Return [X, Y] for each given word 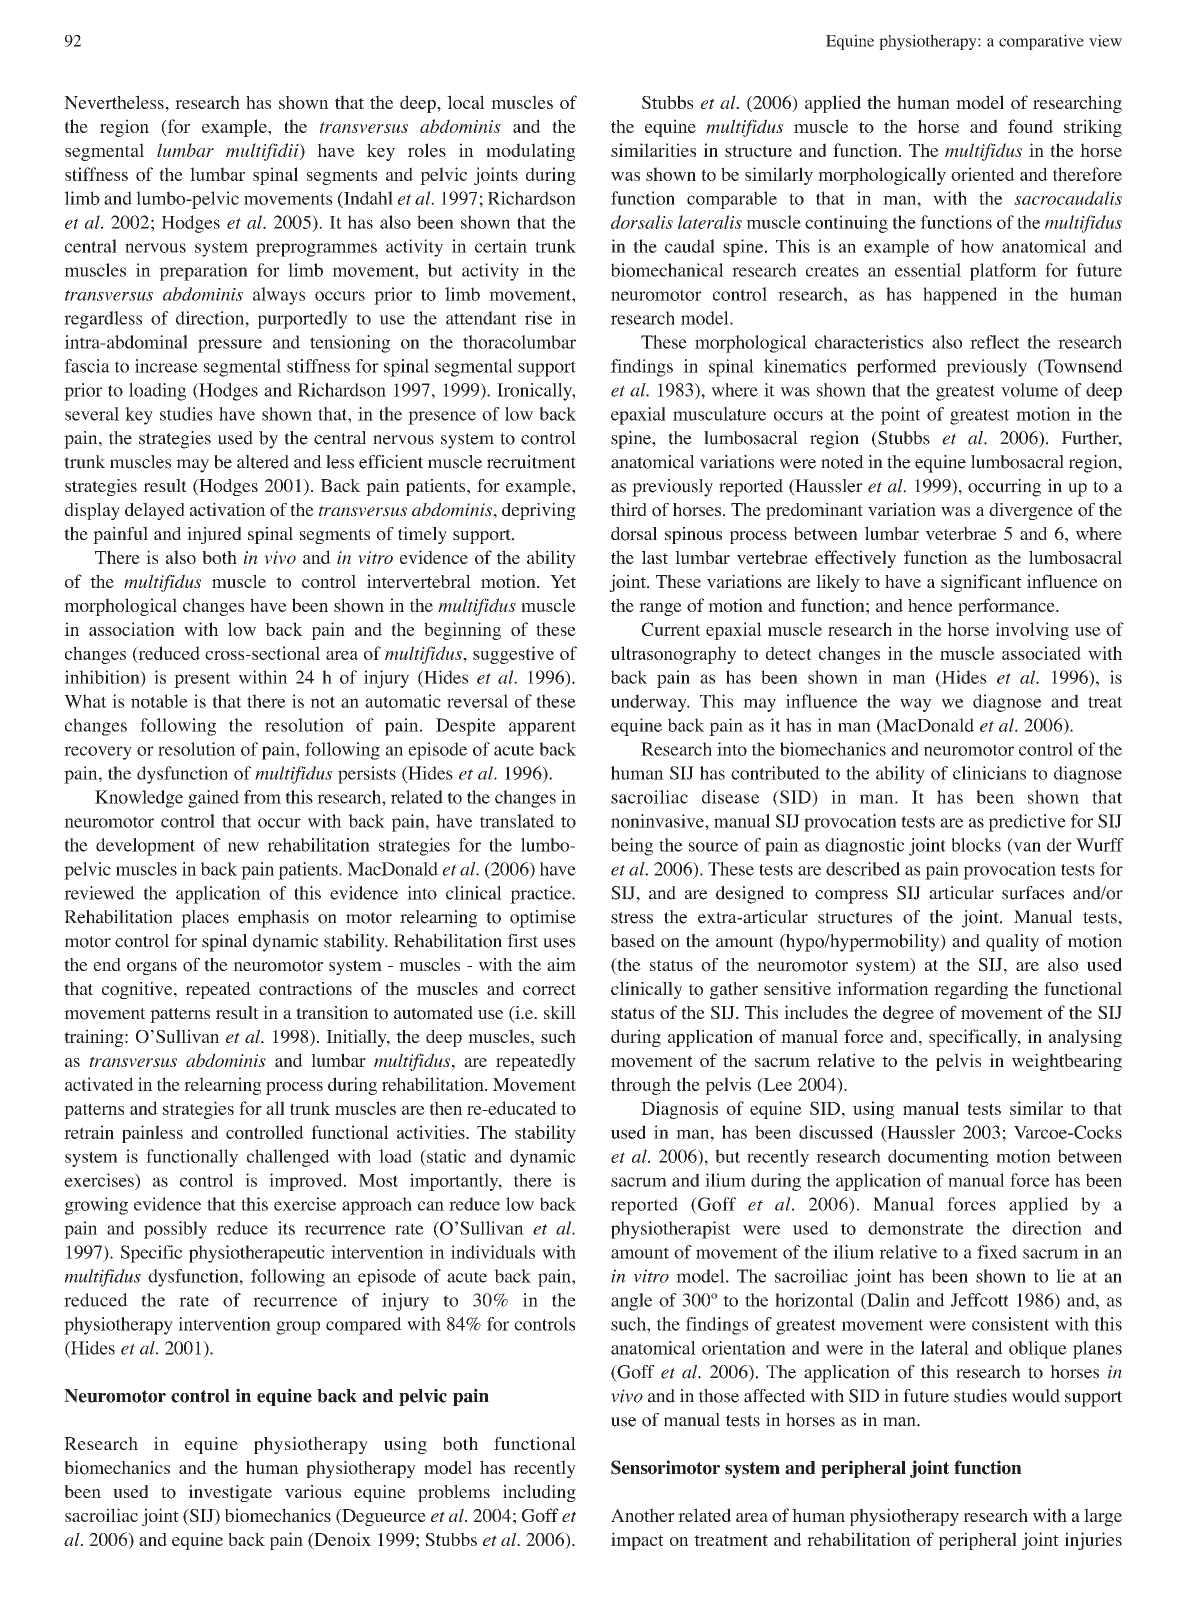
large [1103, 1517]
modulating [531, 152]
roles [427, 150]
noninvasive [658, 821]
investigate [230, 1493]
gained [213, 799]
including [539, 1493]
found [1030, 126]
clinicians [989, 773]
